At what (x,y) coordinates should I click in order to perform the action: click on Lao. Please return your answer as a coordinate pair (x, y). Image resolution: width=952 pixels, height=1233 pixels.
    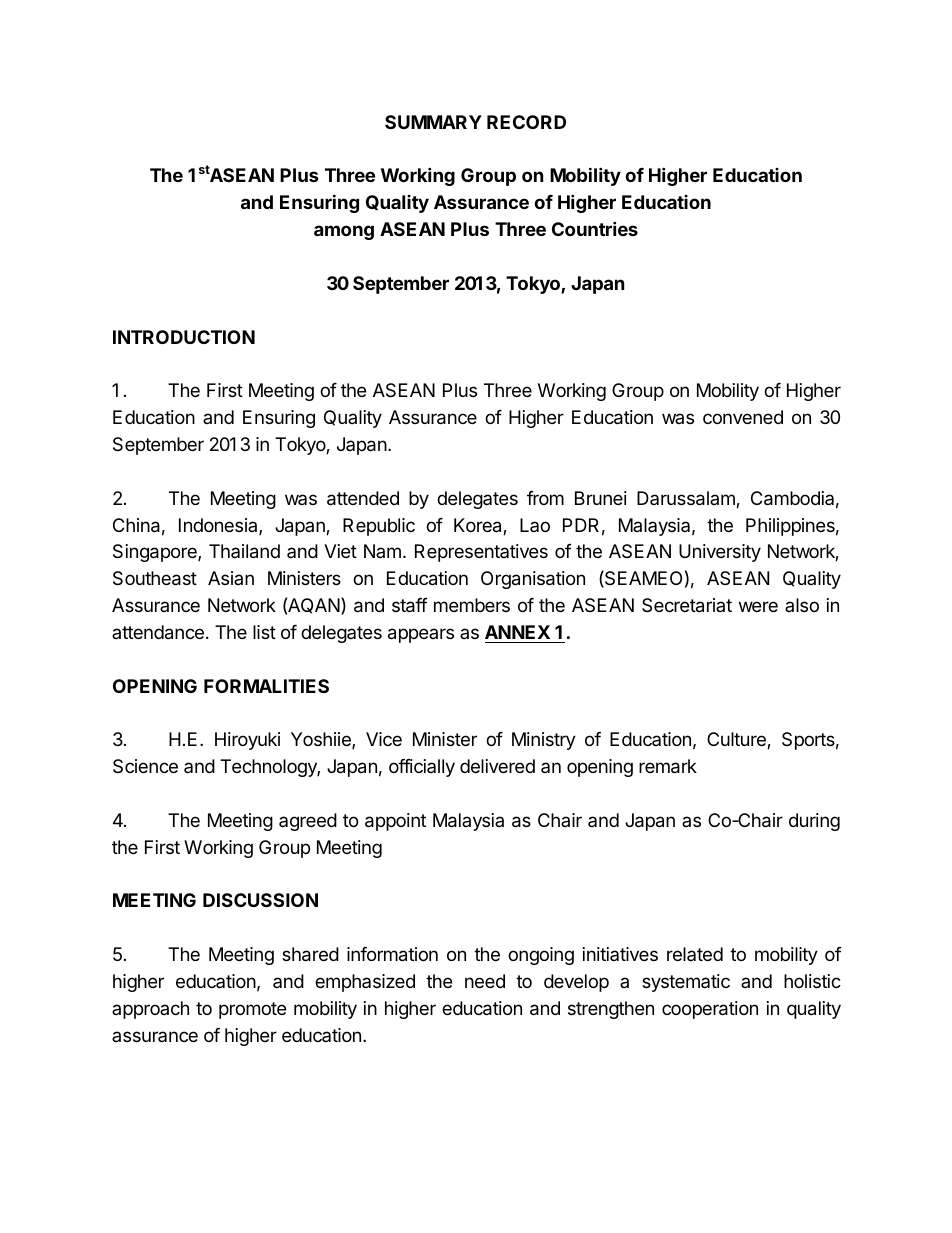
    Looking at the image, I should click on (535, 525).
